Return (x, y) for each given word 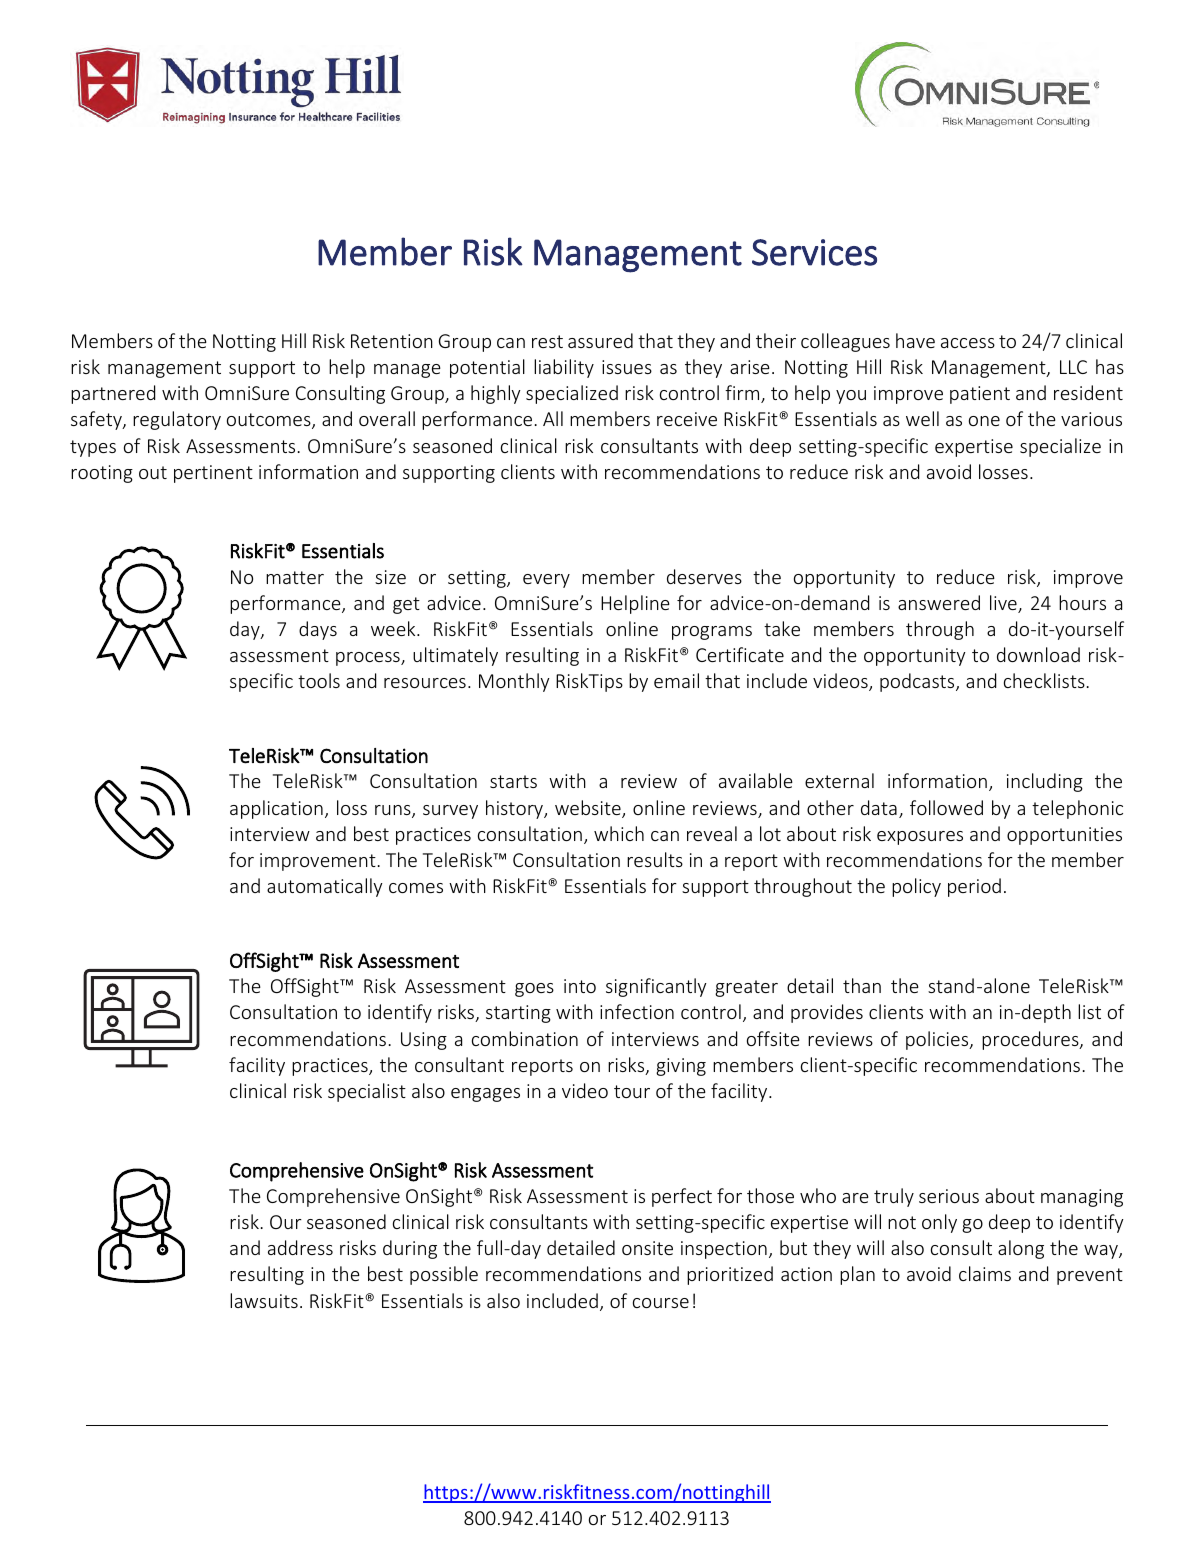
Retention (392, 341)
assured (600, 340)
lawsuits (264, 1300)
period (974, 887)
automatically (325, 887)
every (546, 581)
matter (295, 577)
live (1004, 604)
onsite (647, 1248)
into (580, 986)
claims (985, 1273)
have (915, 340)
